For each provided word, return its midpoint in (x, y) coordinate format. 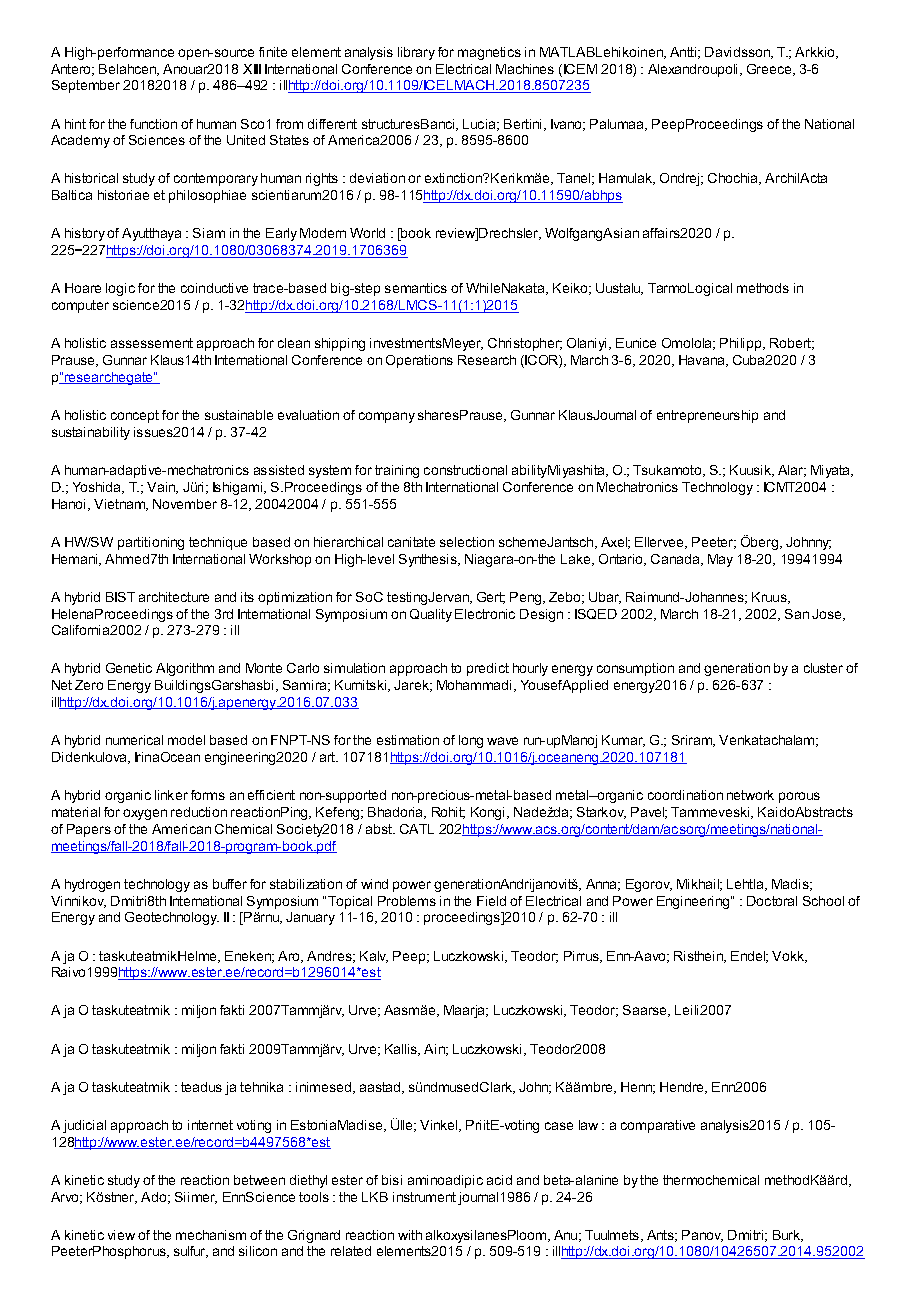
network (750, 795)
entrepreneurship (707, 416)
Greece (770, 70)
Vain (162, 488)
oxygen (145, 814)
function (153, 124)
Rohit (448, 813)
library (416, 53)
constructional (465, 470)
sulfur (191, 1252)
